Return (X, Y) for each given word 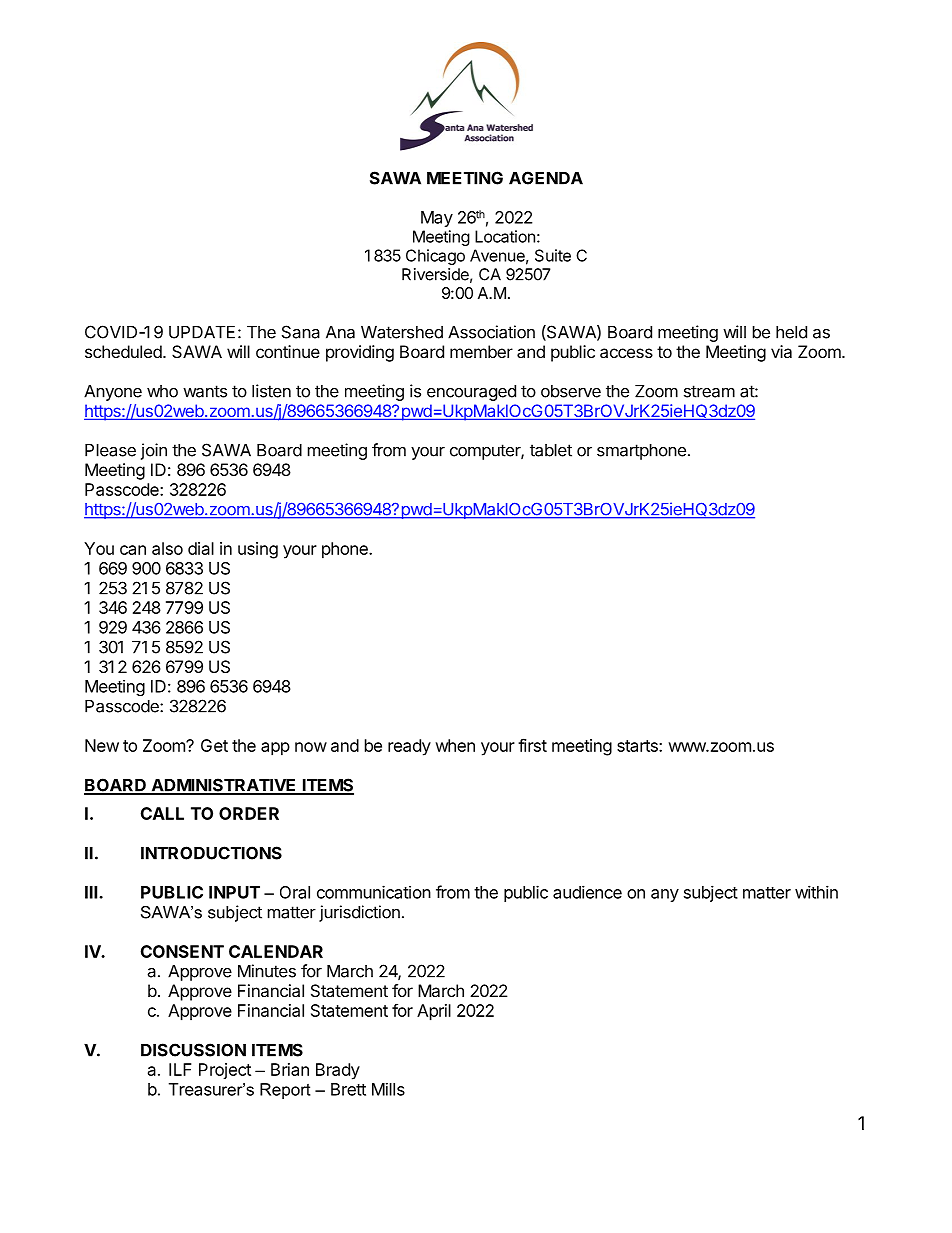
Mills (388, 1089)
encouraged (471, 393)
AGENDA (546, 178)
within (816, 892)
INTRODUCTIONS (211, 853)
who (162, 391)
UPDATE (202, 332)
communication (374, 892)
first (532, 745)
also (167, 548)
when (455, 745)
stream (709, 391)
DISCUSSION (193, 1050)
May (437, 219)
